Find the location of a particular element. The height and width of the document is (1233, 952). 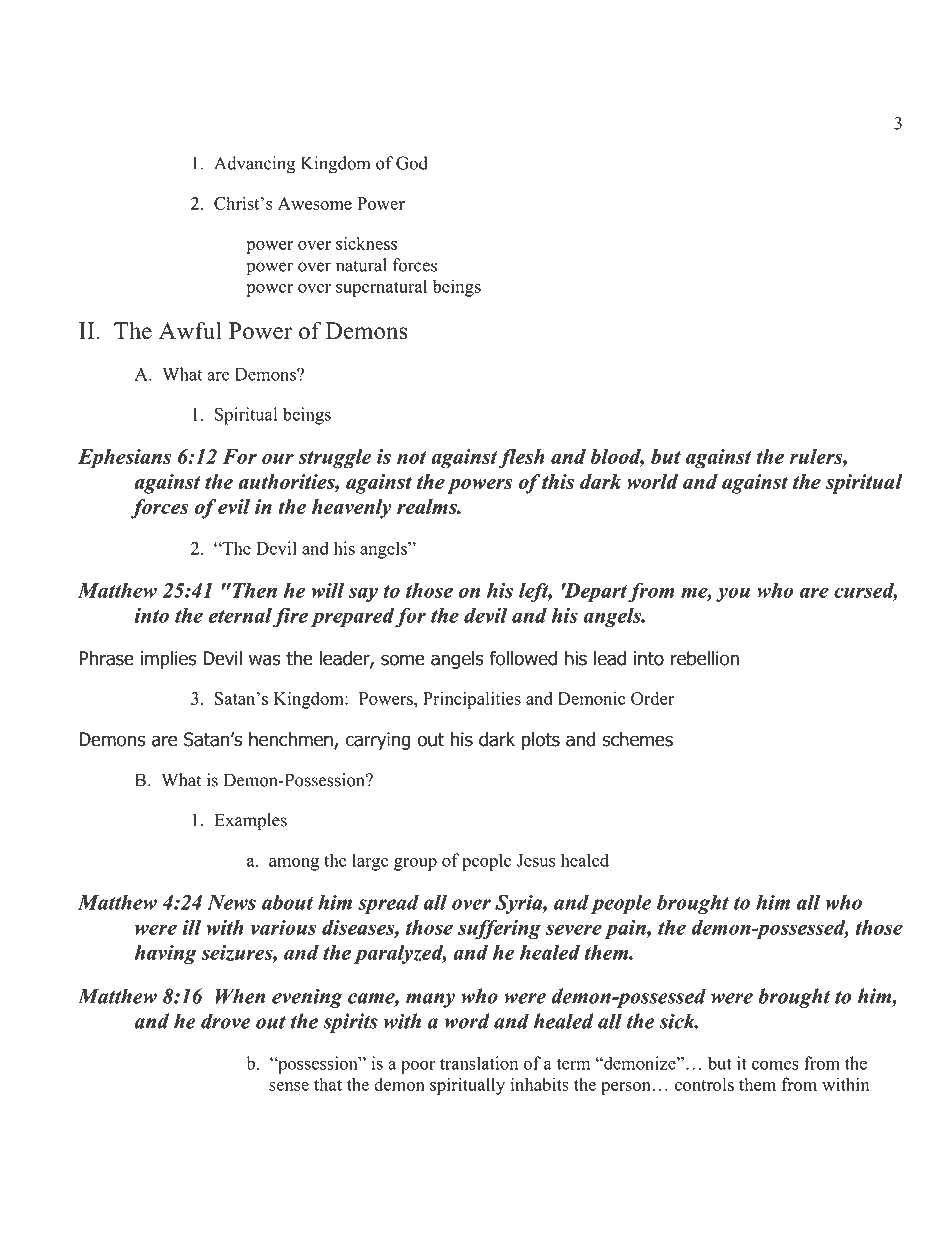

this is located at coordinates (558, 481).
